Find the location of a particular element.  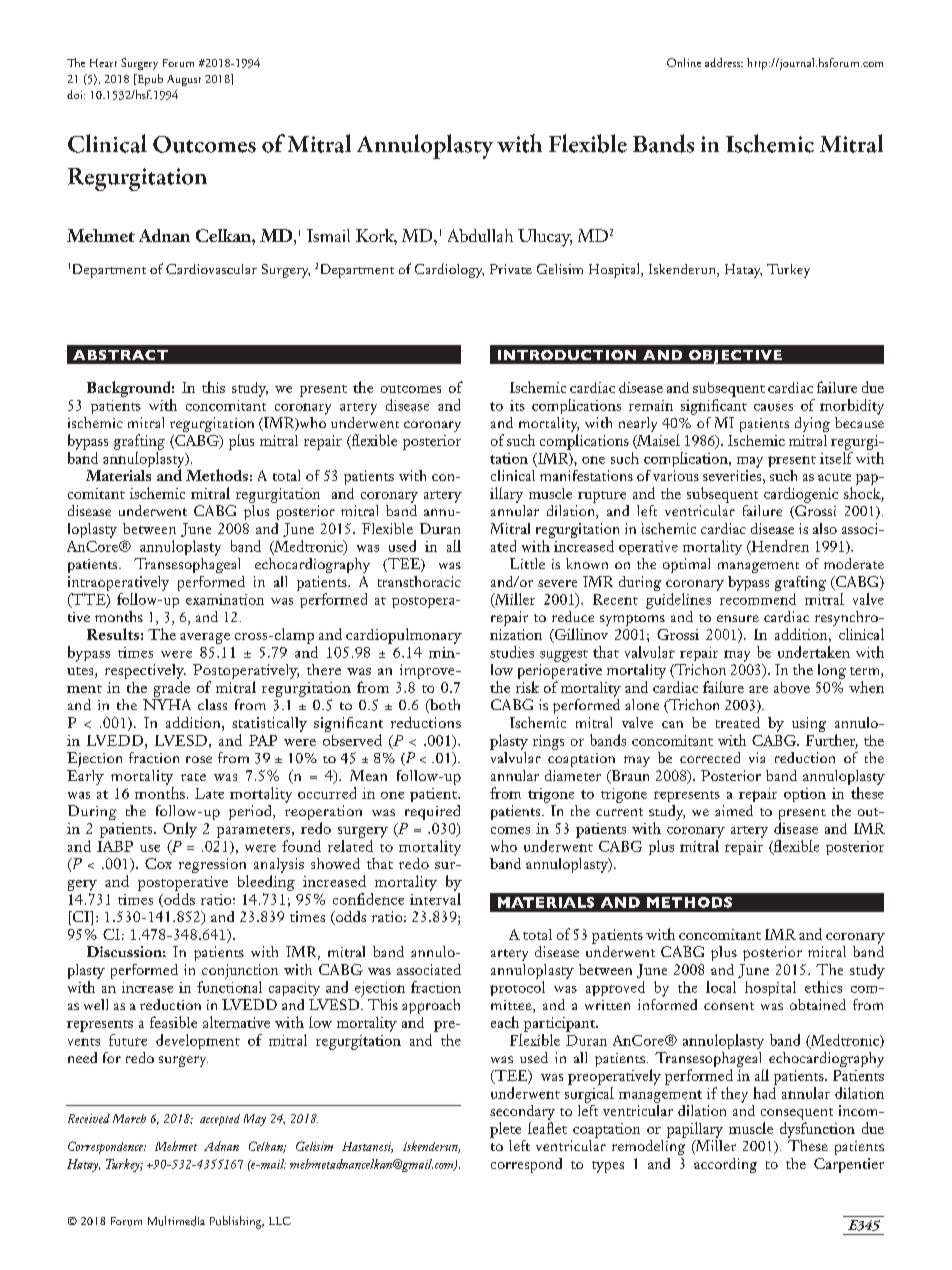

address is located at coordinates (724, 62).
